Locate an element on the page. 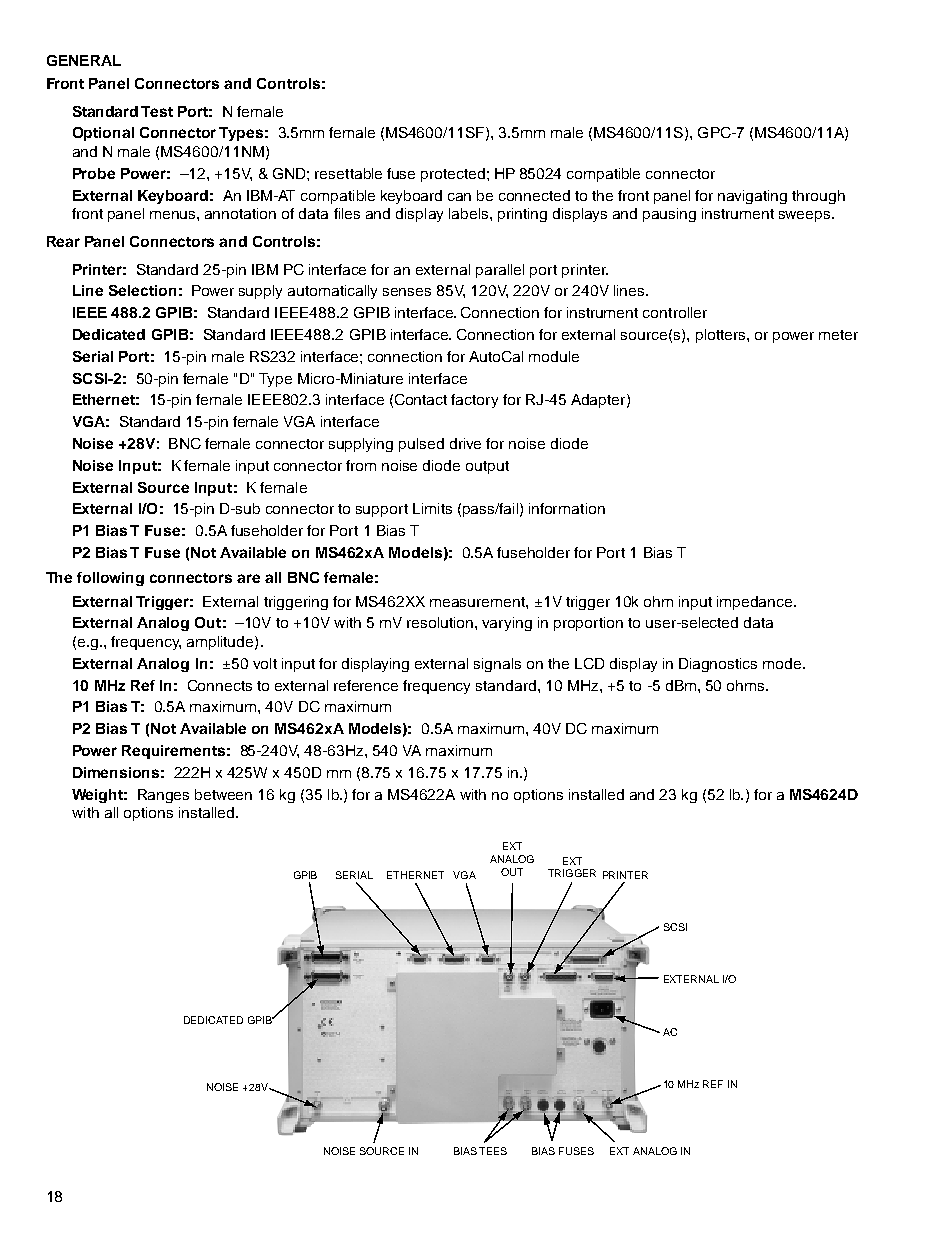  TEES is located at coordinates (493, 1151).
